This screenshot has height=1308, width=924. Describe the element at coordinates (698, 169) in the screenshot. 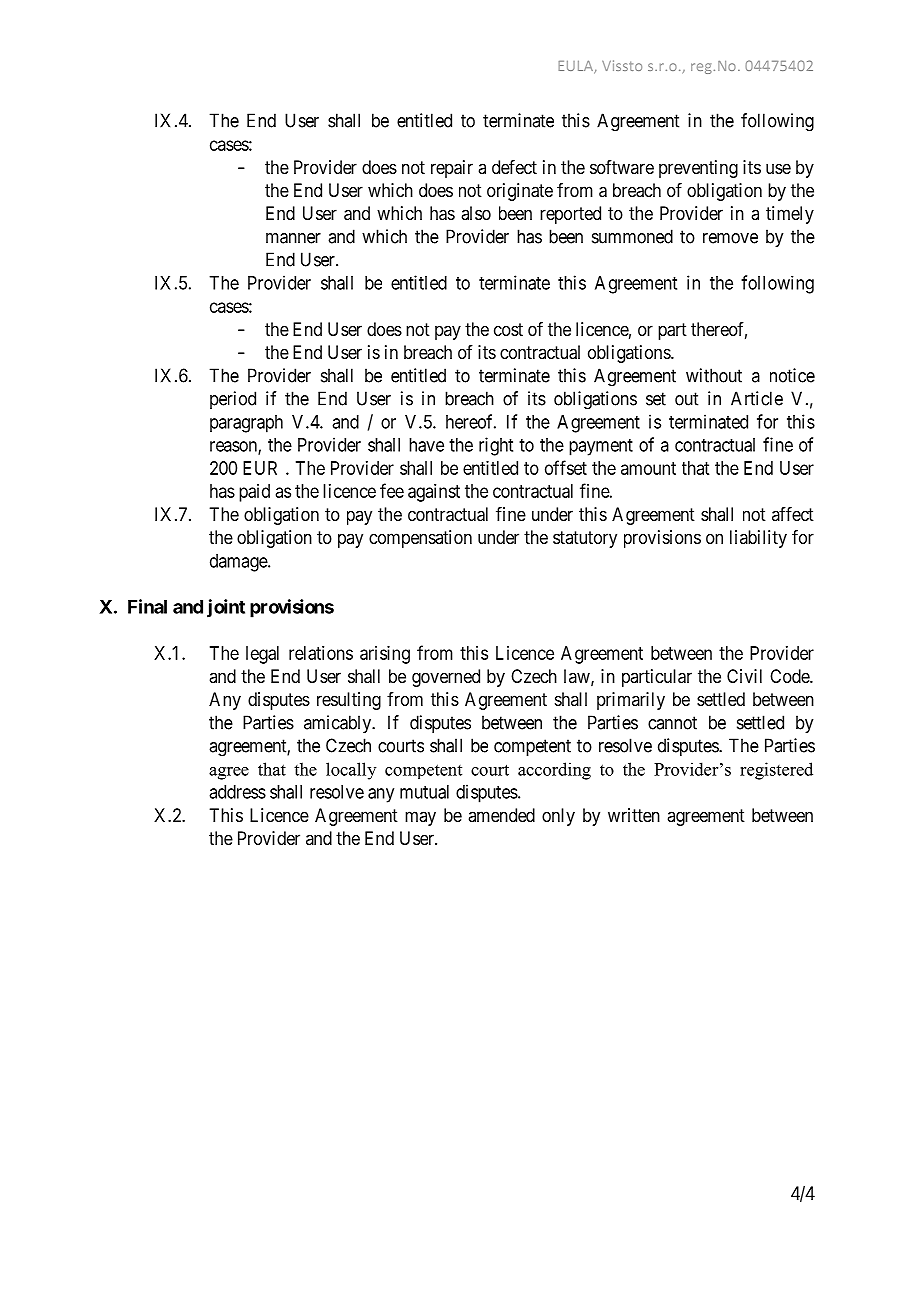

I see `preventing` at that location.
